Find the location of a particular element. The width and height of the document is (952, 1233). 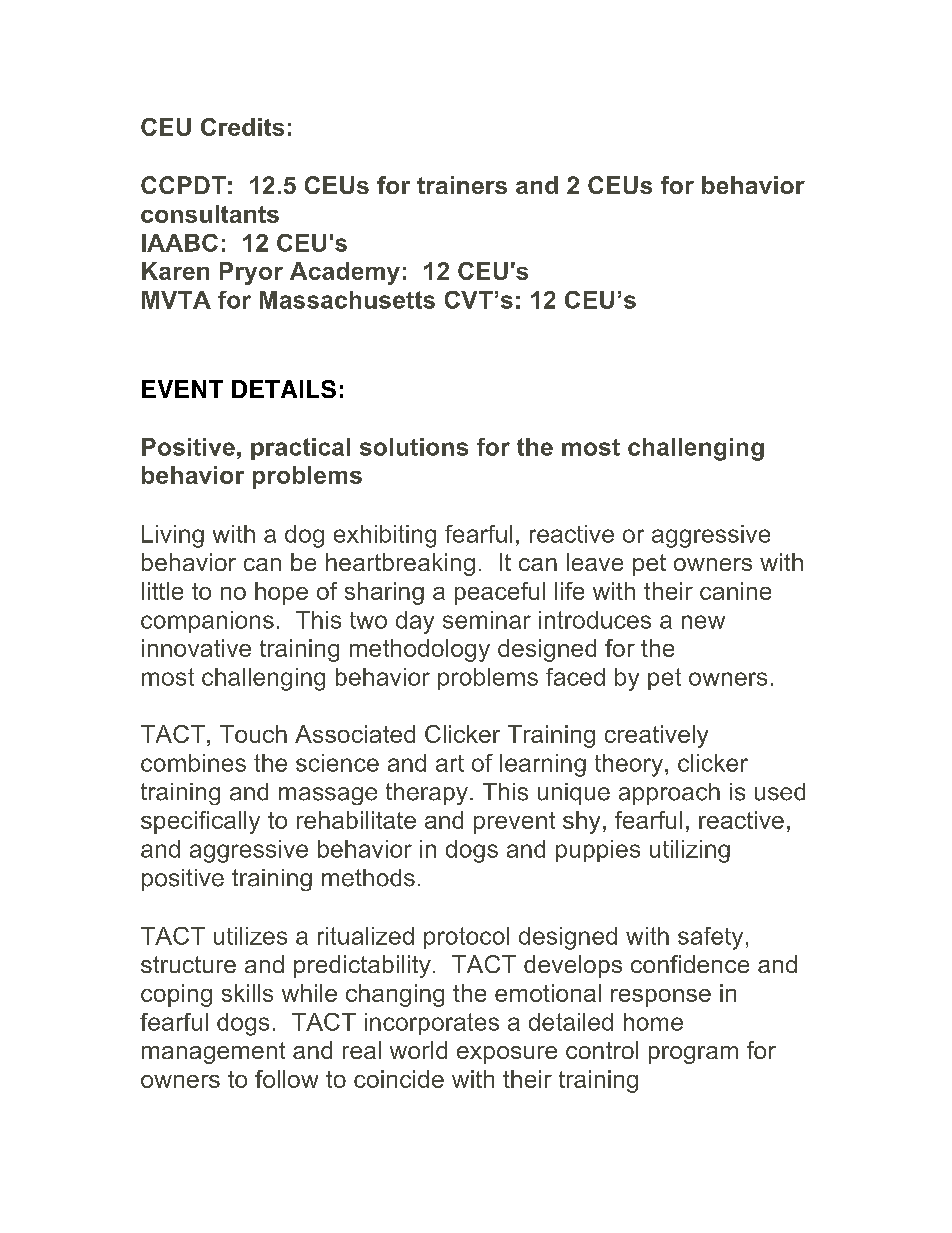

Academy is located at coordinates (345, 273).
